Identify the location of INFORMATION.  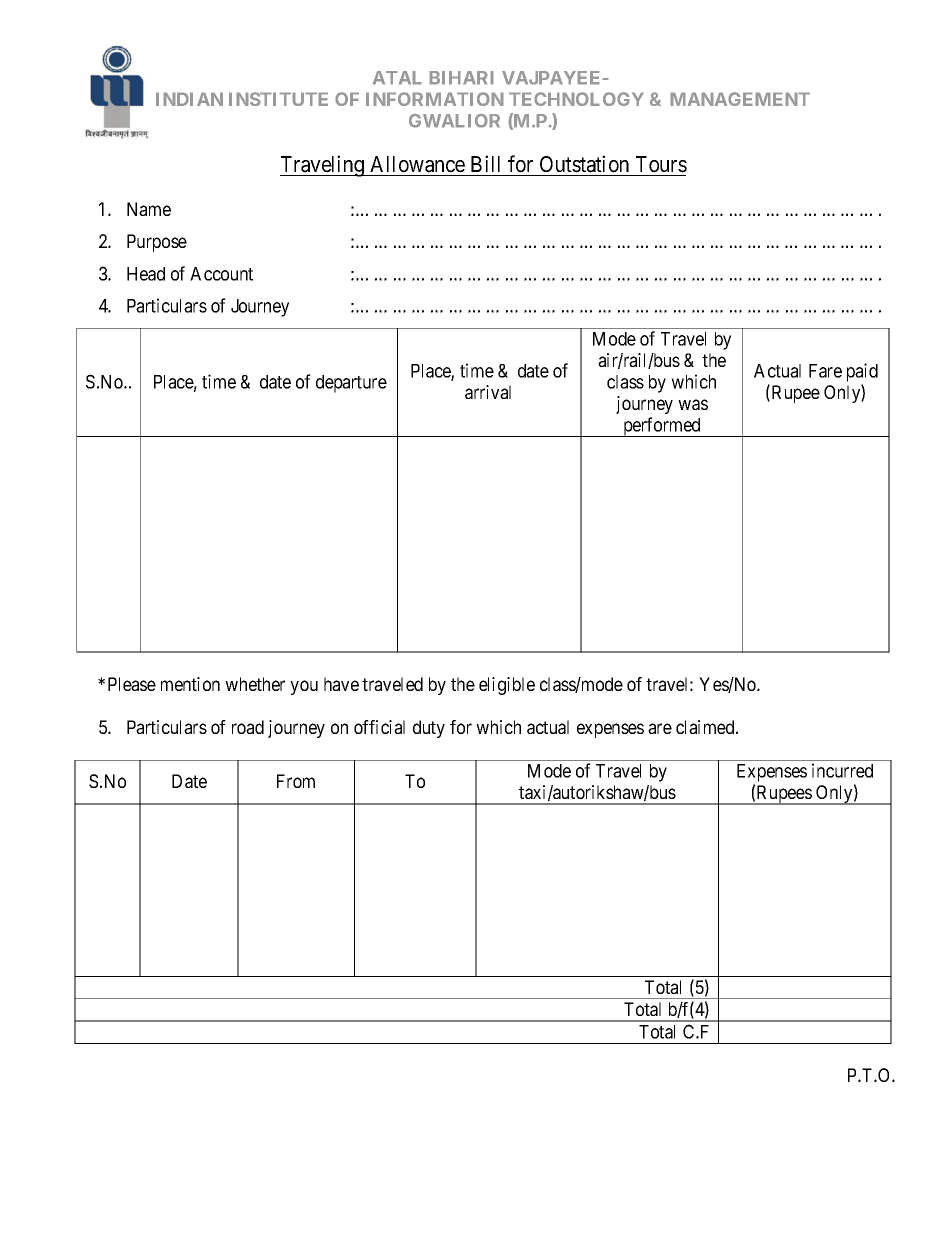
(435, 99).
